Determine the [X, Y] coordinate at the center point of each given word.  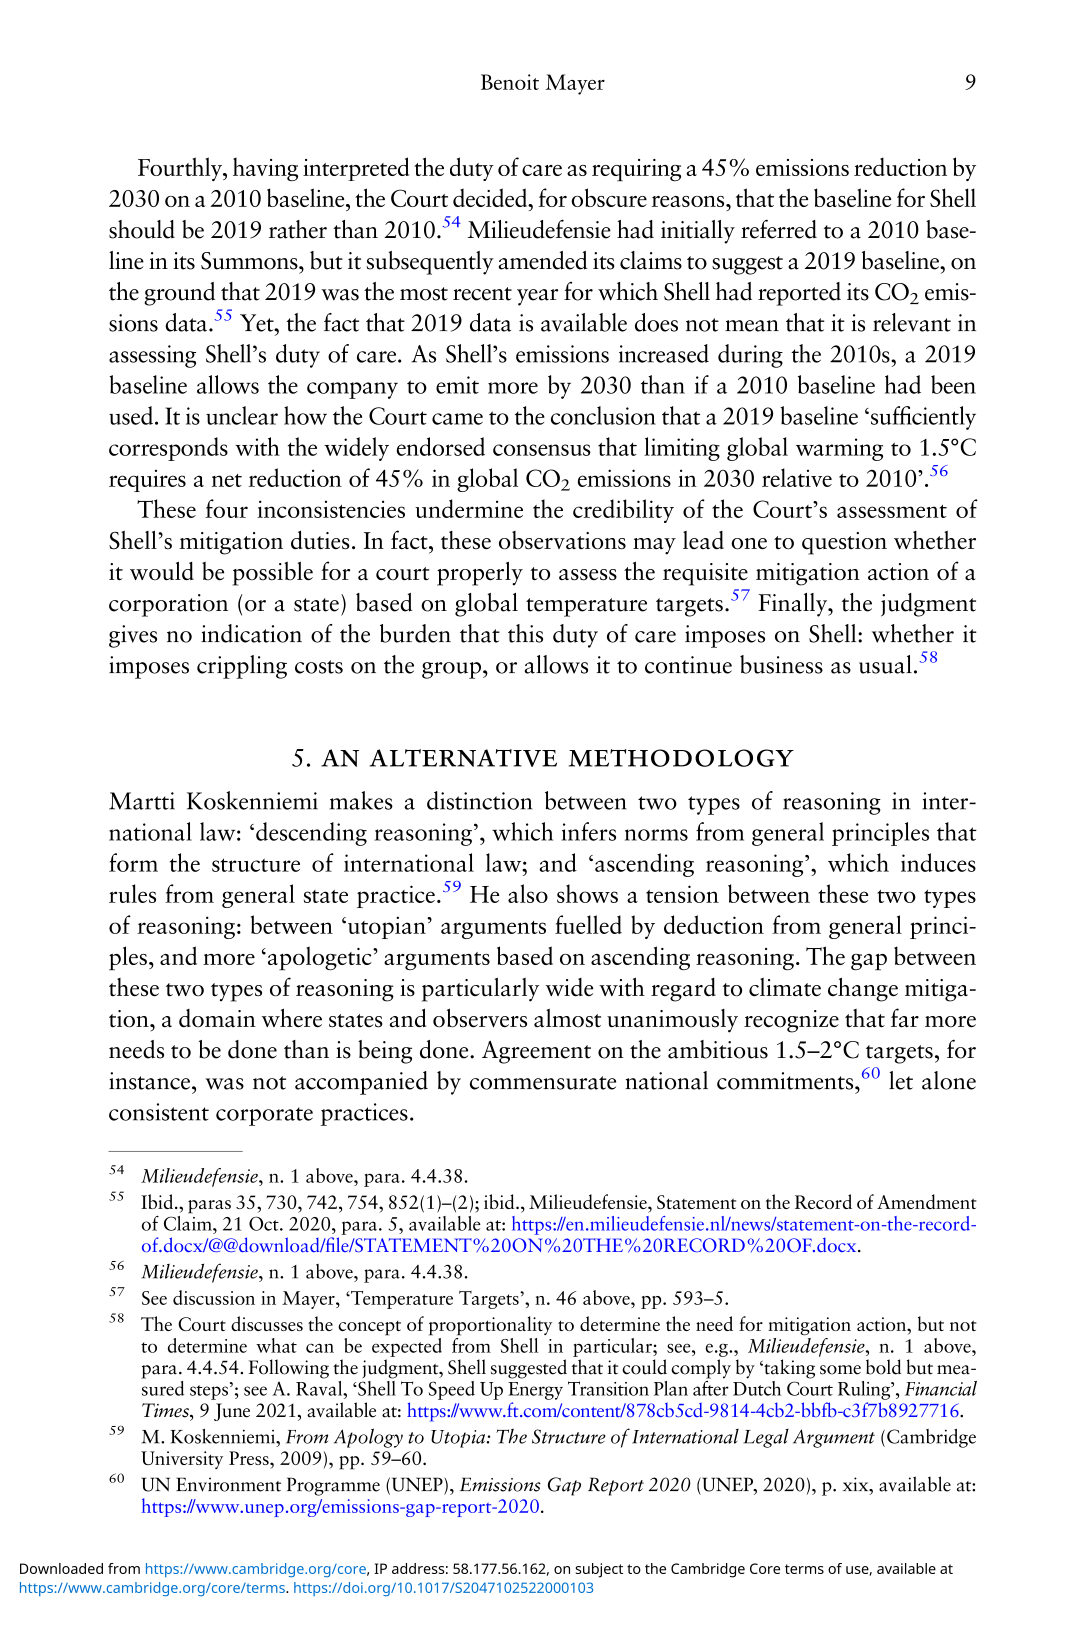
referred [779, 229]
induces [938, 862]
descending [311, 834]
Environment [228, 1484]
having [265, 169]
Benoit [510, 82]
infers [589, 831]
